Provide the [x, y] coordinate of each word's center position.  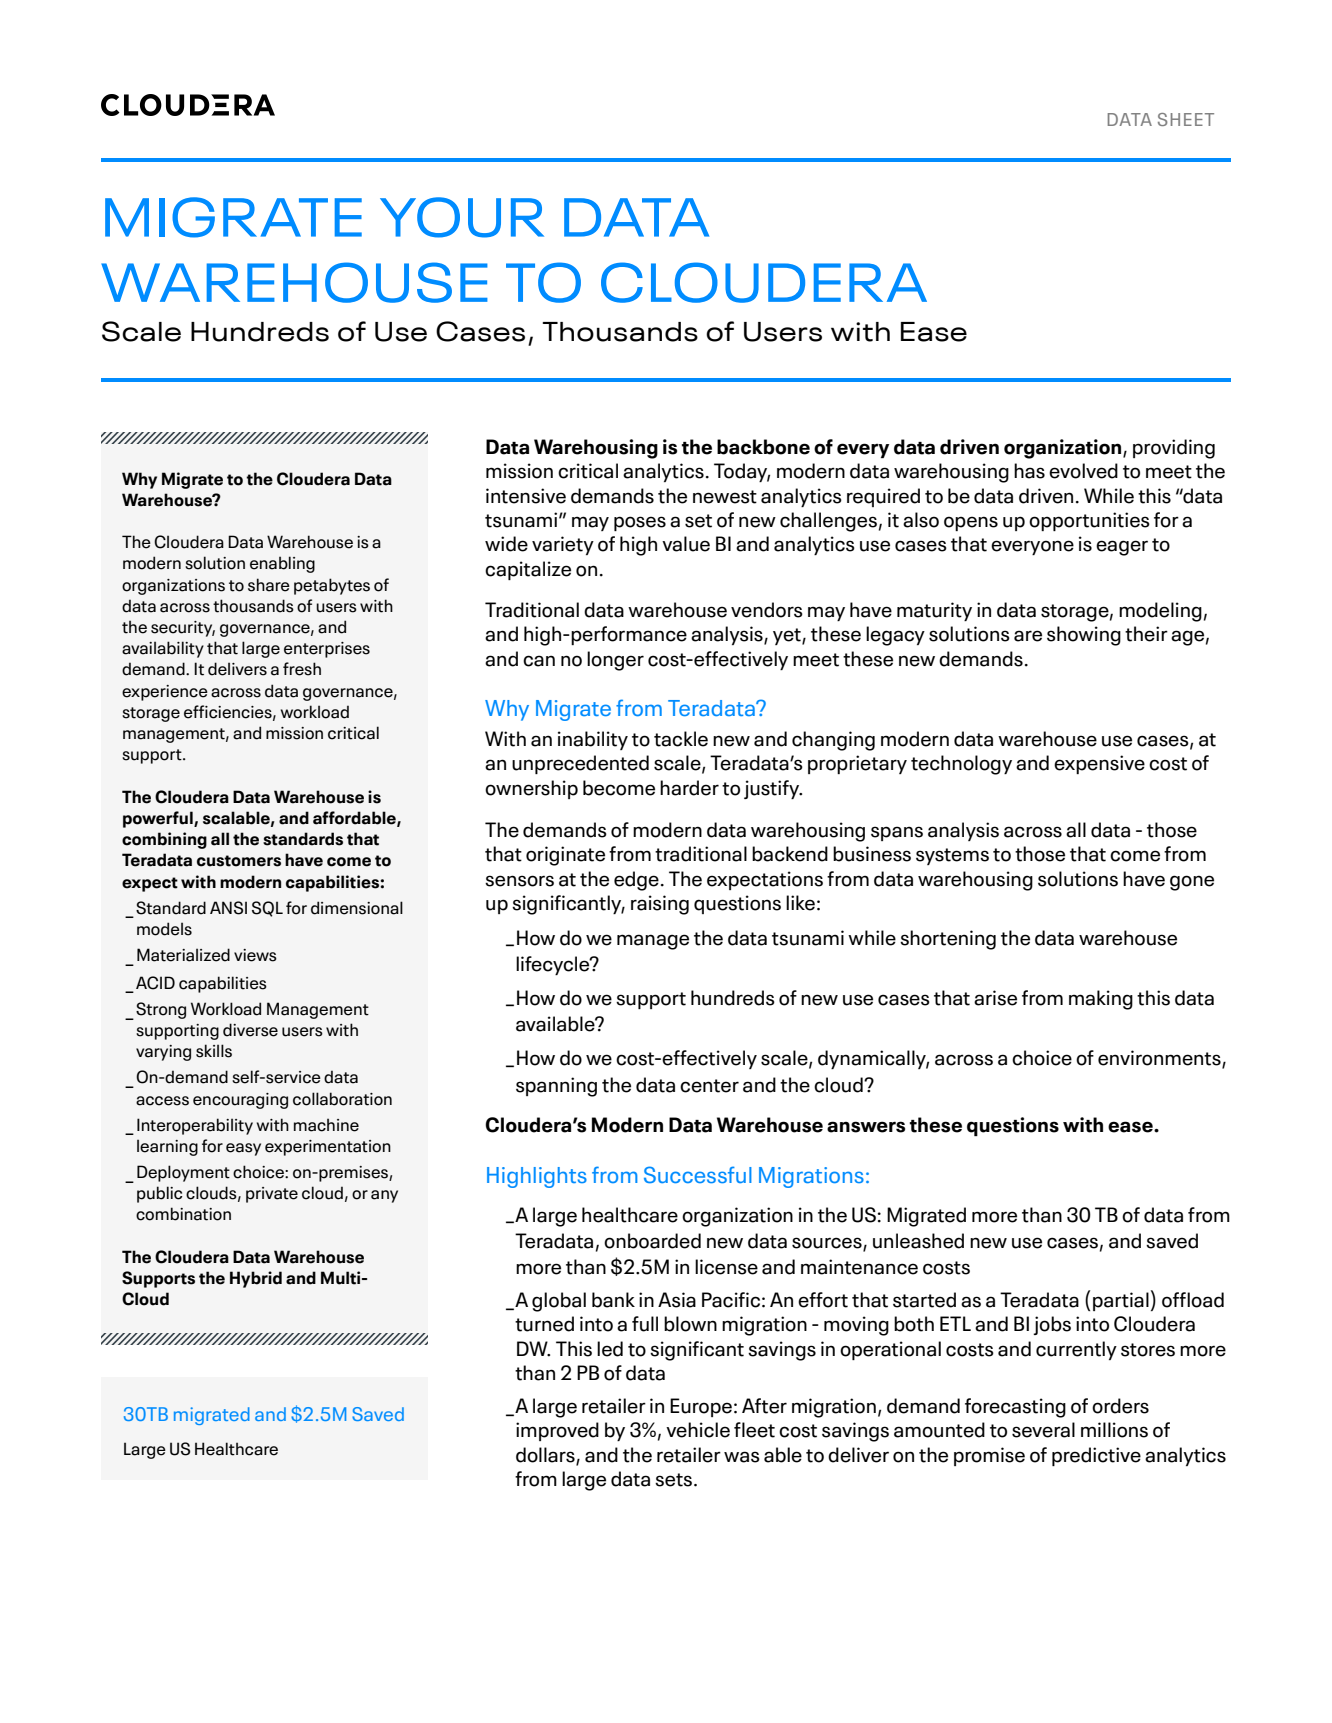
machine [326, 1125]
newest [725, 497]
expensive [1099, 764]
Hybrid [256, 1279]
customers [239, 861]
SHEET [1186, 119]
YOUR [462, 217]
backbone [763, 447]
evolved [1083, 471]
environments [1160, 1059]
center [709, 1086]
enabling [282, 564]
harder [689, 788]
